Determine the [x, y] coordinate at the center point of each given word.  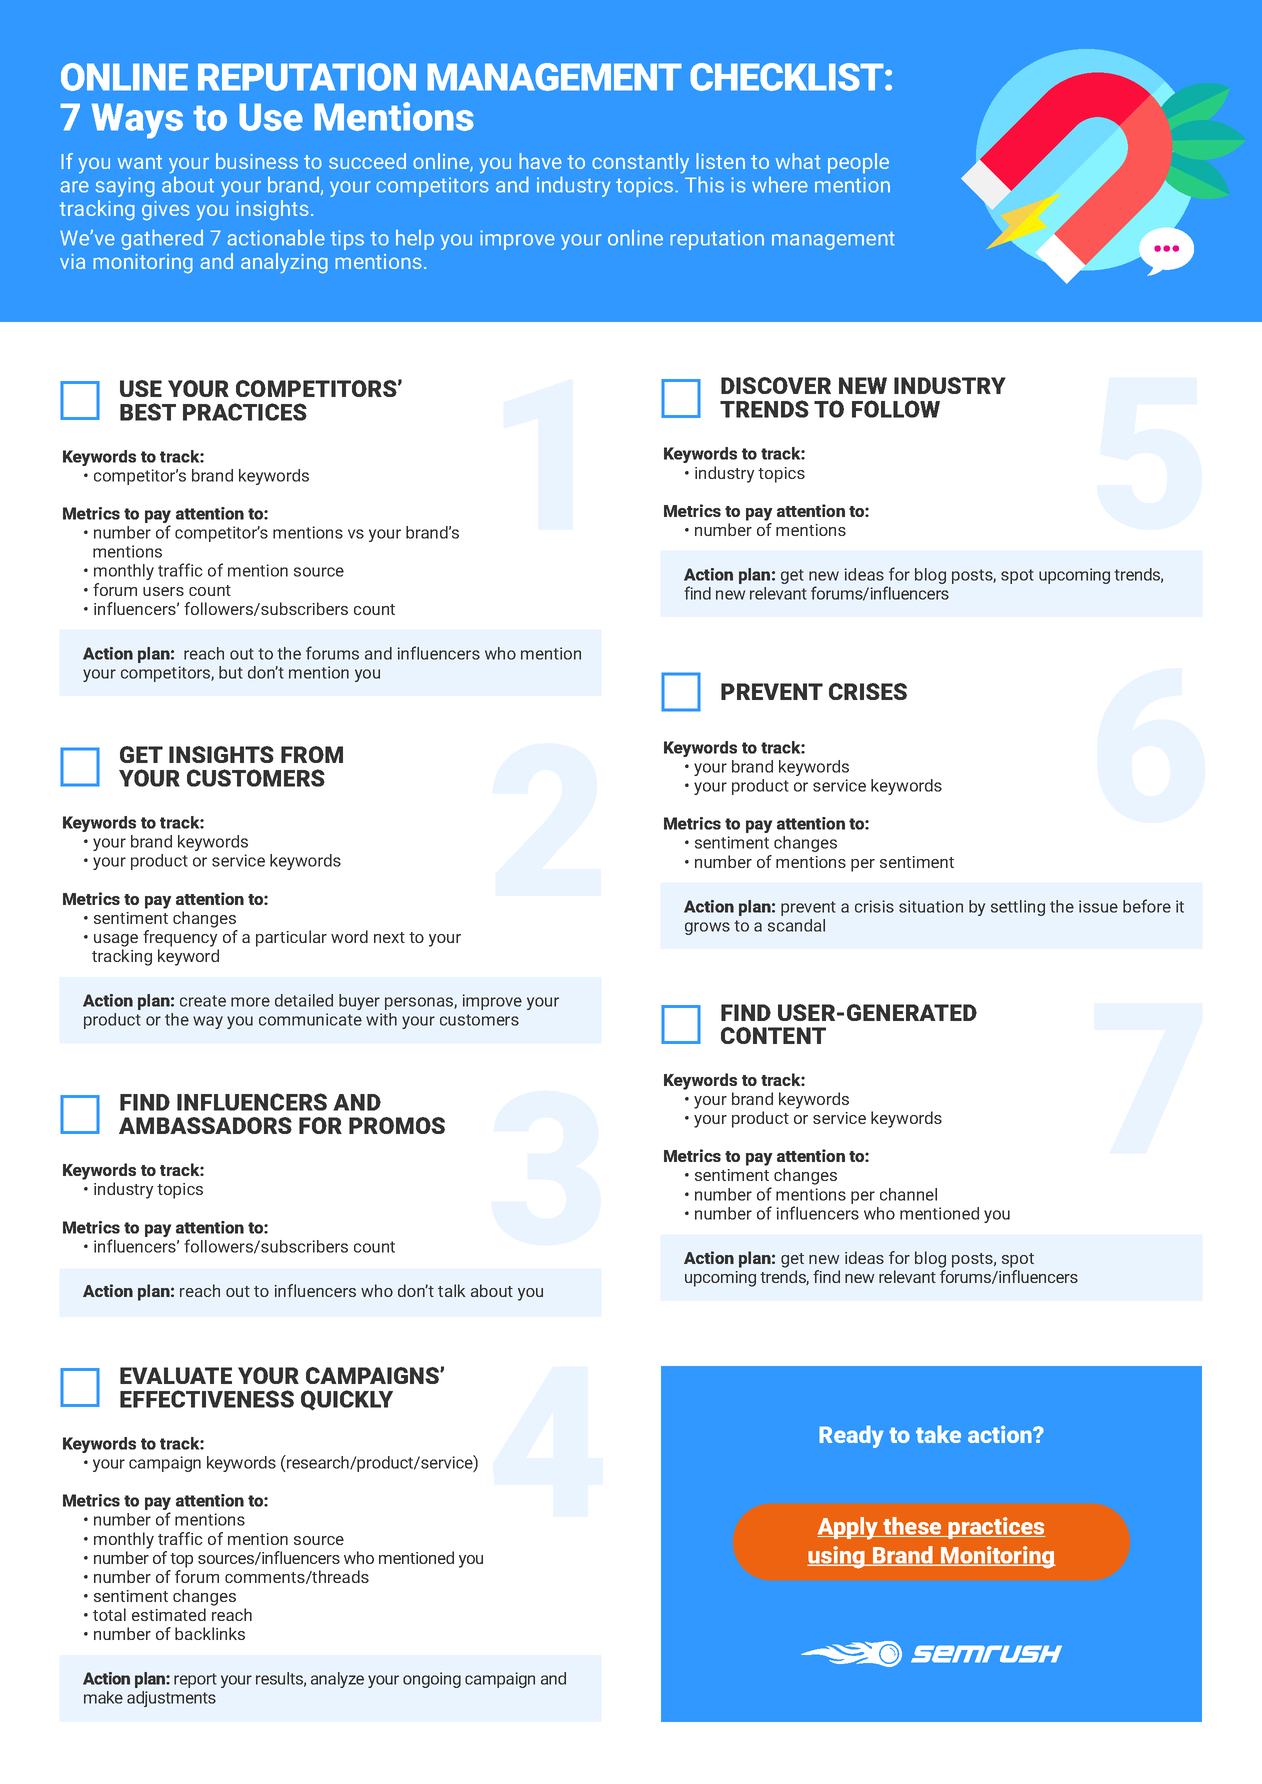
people [858, 163]
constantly [640, 163]
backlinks [210, 1633]
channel [908, 1194]
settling [1018, 908]
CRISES [868, 691]
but [231, 672]
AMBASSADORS [205, 1125]
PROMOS [397, 1125]
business [257, 161]
